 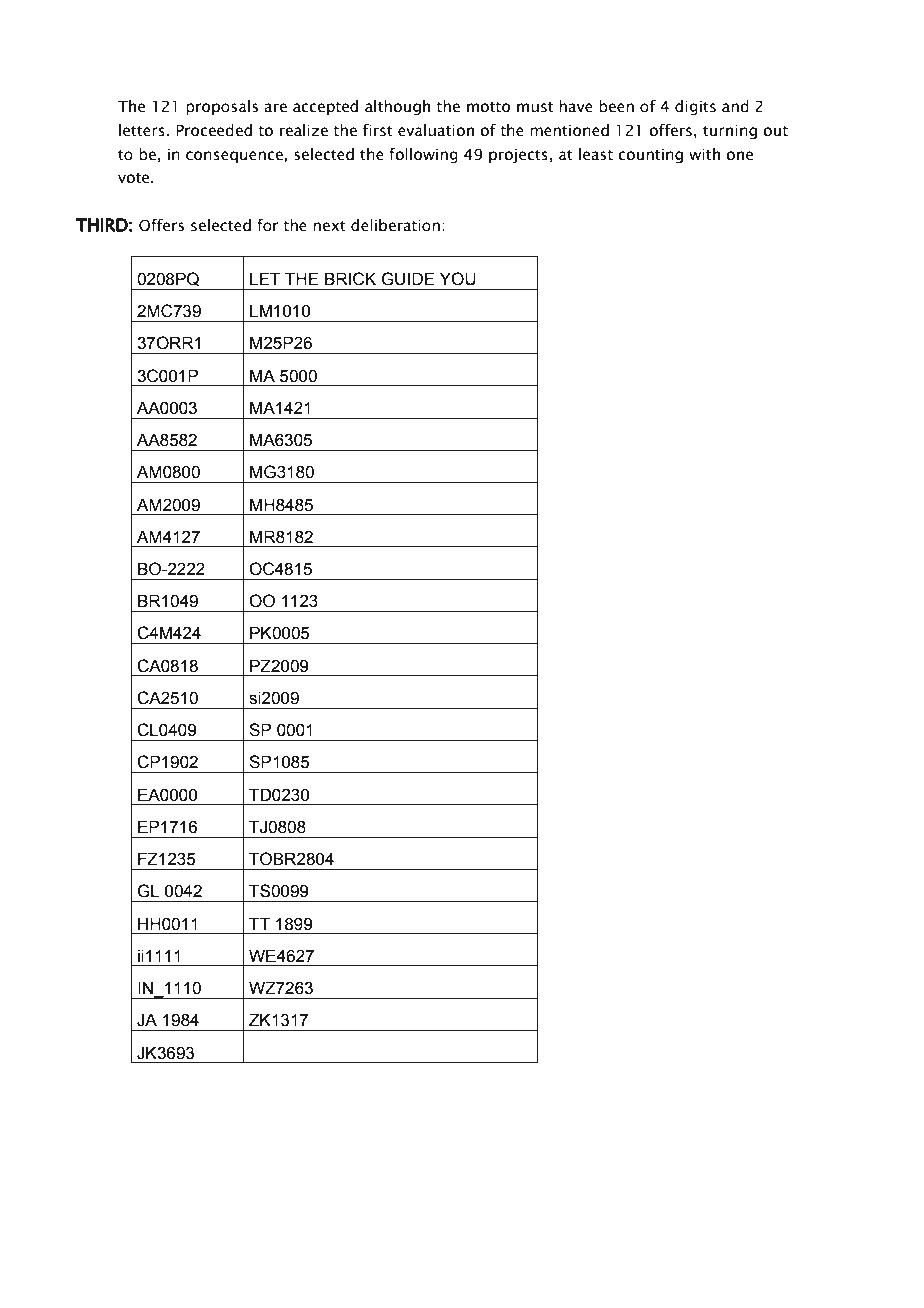 I want to click on YOU, so click(x=458, y=279).
